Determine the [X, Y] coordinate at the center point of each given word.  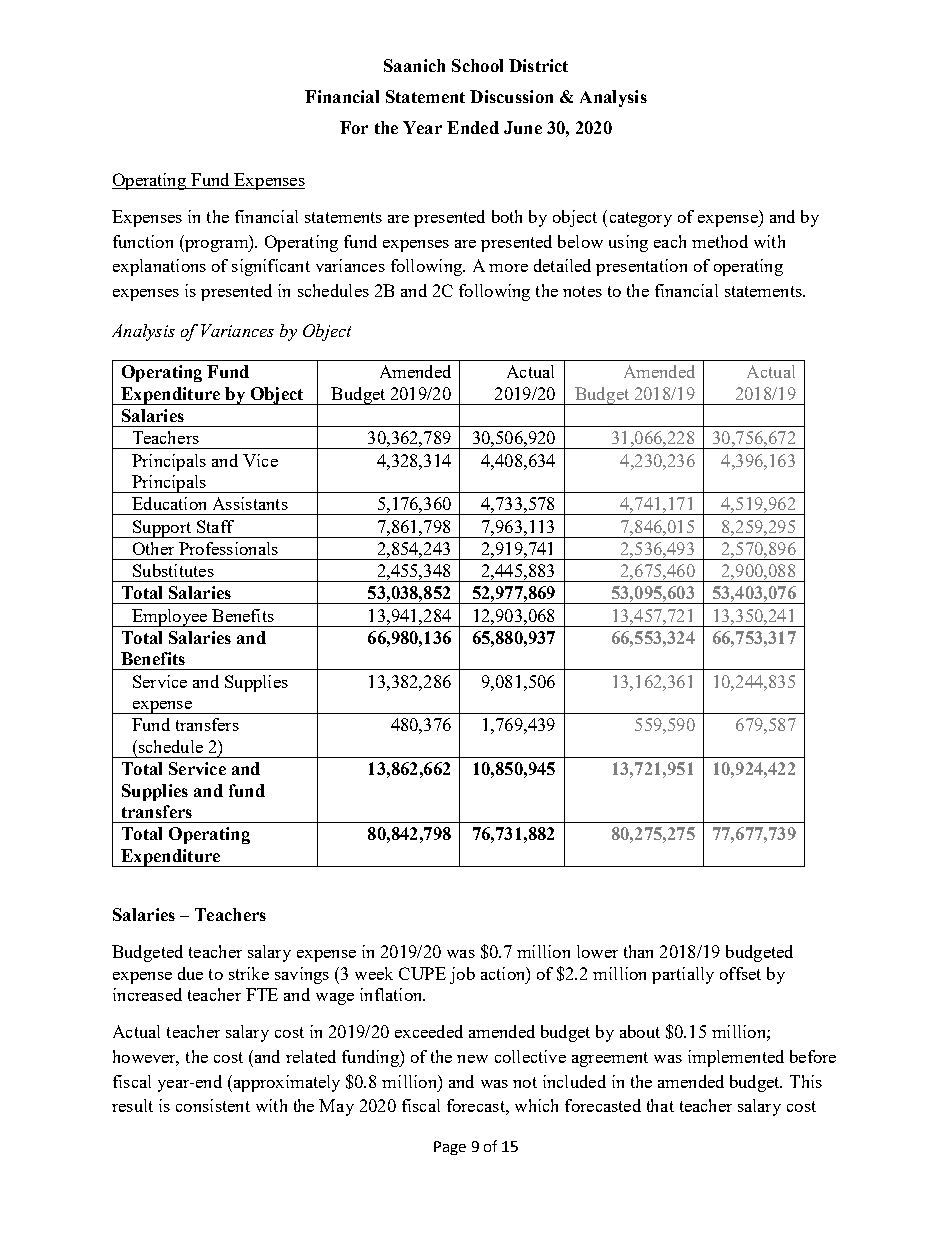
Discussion [511, 96]
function [143, 241]
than [638, 951]
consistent [213, 1105]
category [641, 219]
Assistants [250, 503]
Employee [169, 618]
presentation [641, 267]
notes [582, 291]
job [462, 975]
